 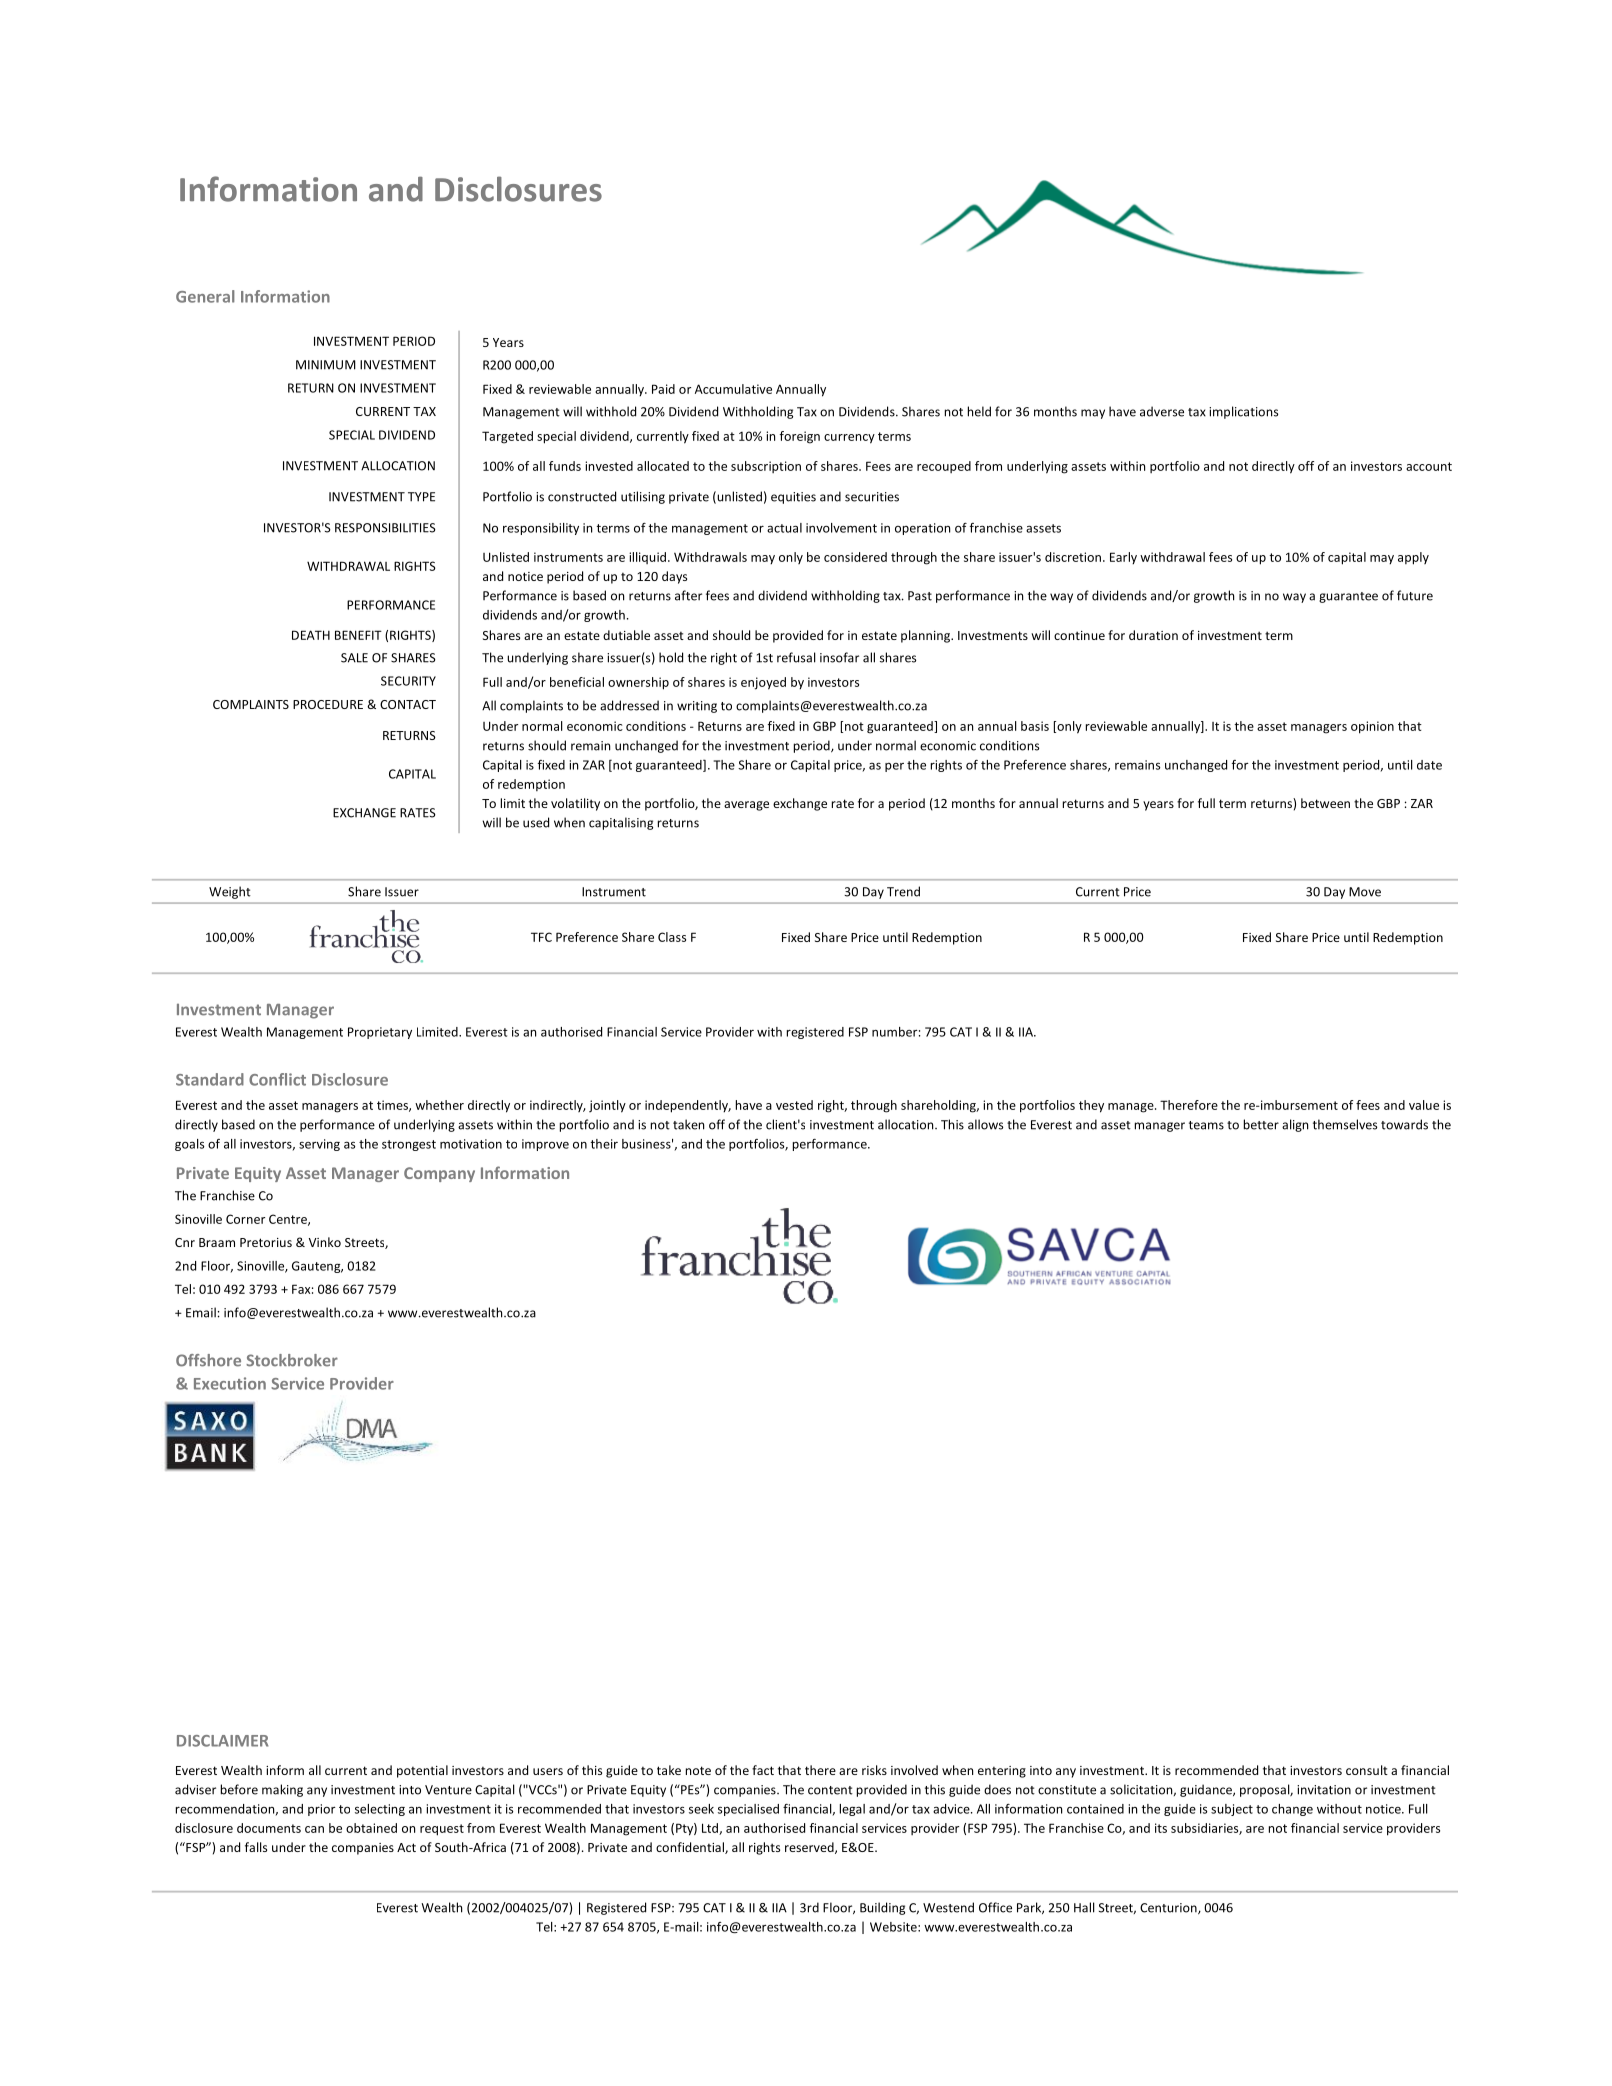 I want to click on opinion, so click(x=1372, y=727).
